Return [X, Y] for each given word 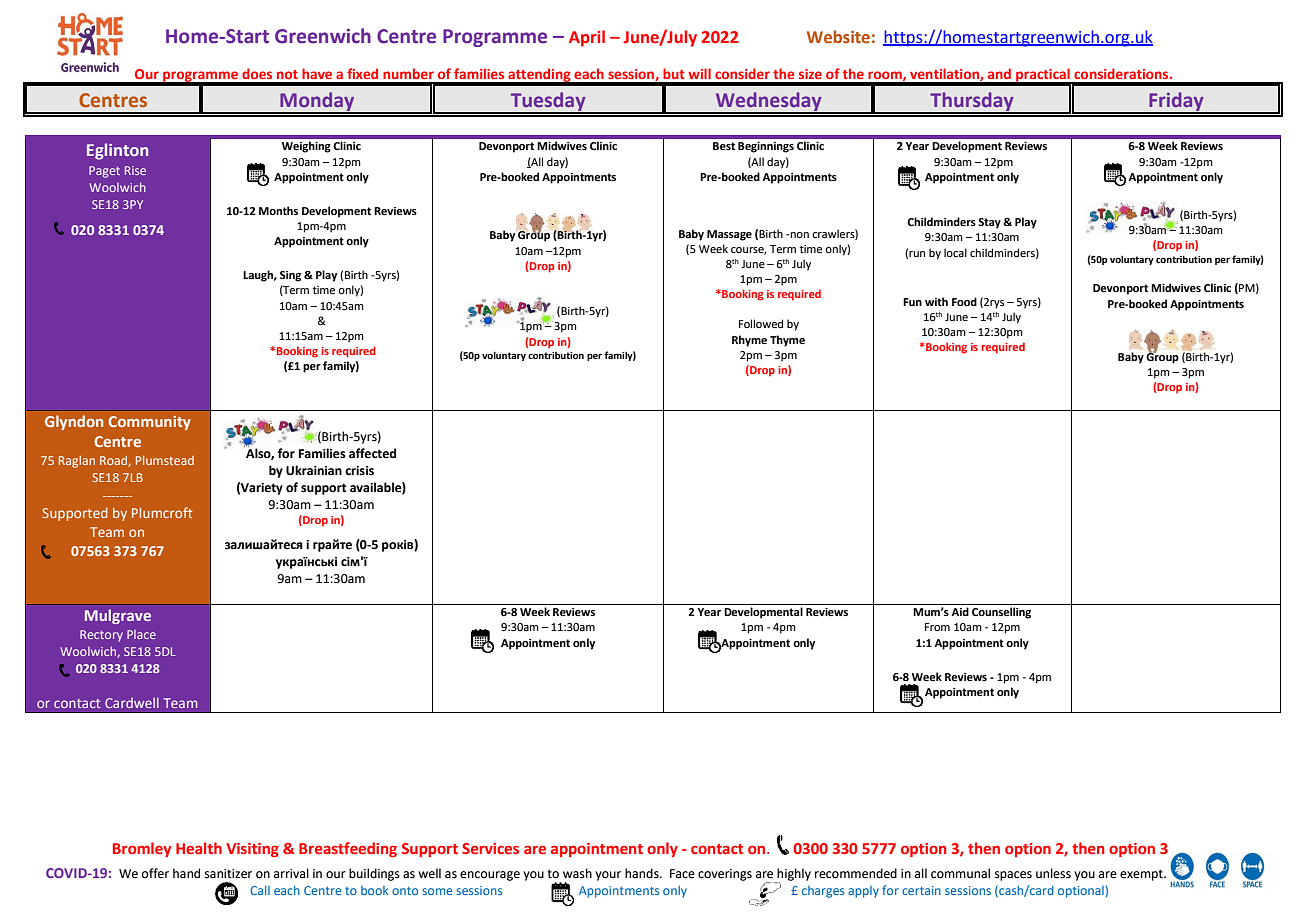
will [699, 73]
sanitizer [228, 874]
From [937, 627]
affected [372, 453]
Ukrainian [314, 470]
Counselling [1001, 613]
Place [141, 634]
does [257, 73]
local [955, 252]
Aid [960, 611]
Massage [729, 235]
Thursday [972, 102]
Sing [290, 276]
